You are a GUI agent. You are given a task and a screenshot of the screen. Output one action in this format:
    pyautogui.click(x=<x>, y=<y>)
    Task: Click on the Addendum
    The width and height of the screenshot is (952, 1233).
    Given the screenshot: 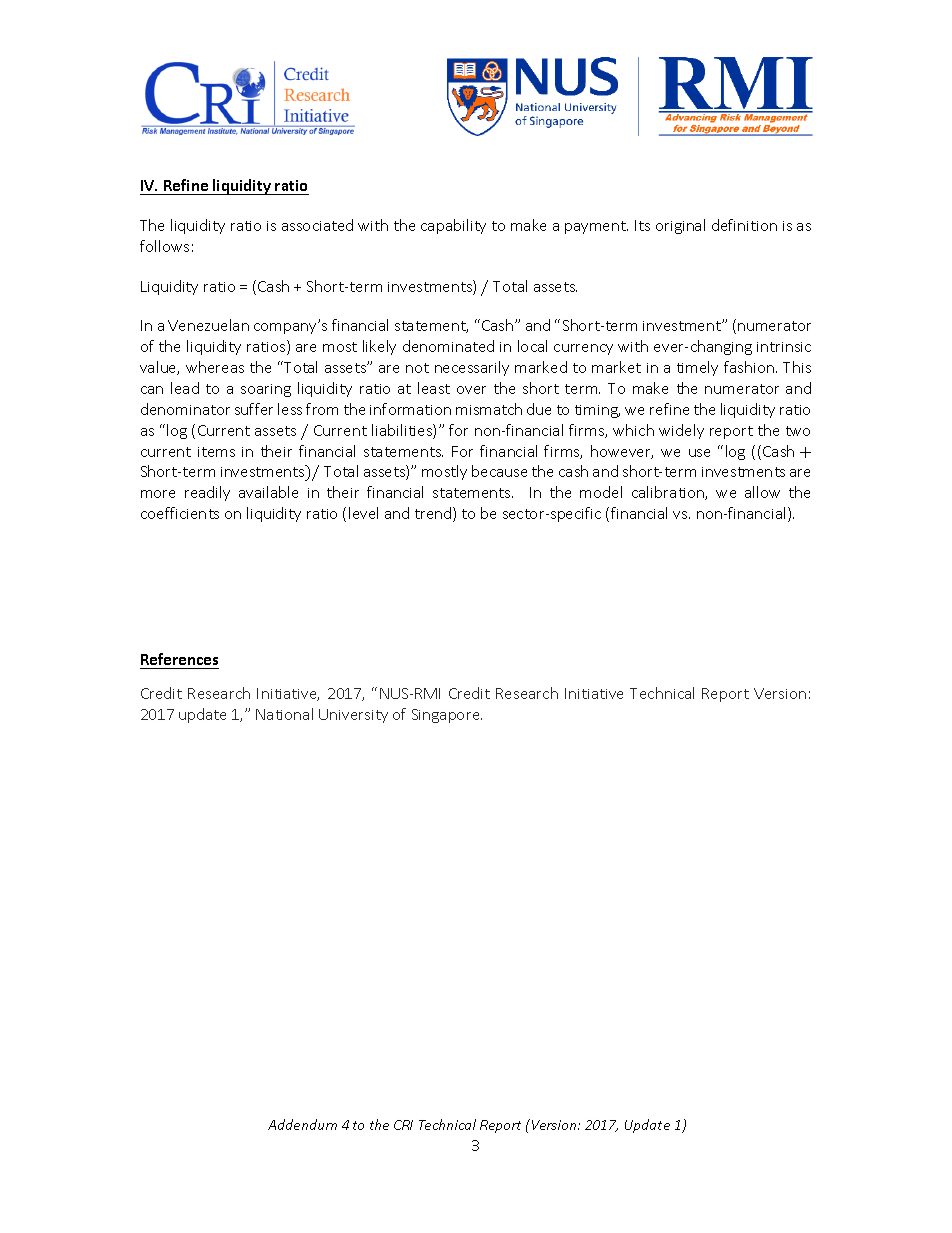 What is the action you would take?
    pyautogui.click(x=302, y=1124)
